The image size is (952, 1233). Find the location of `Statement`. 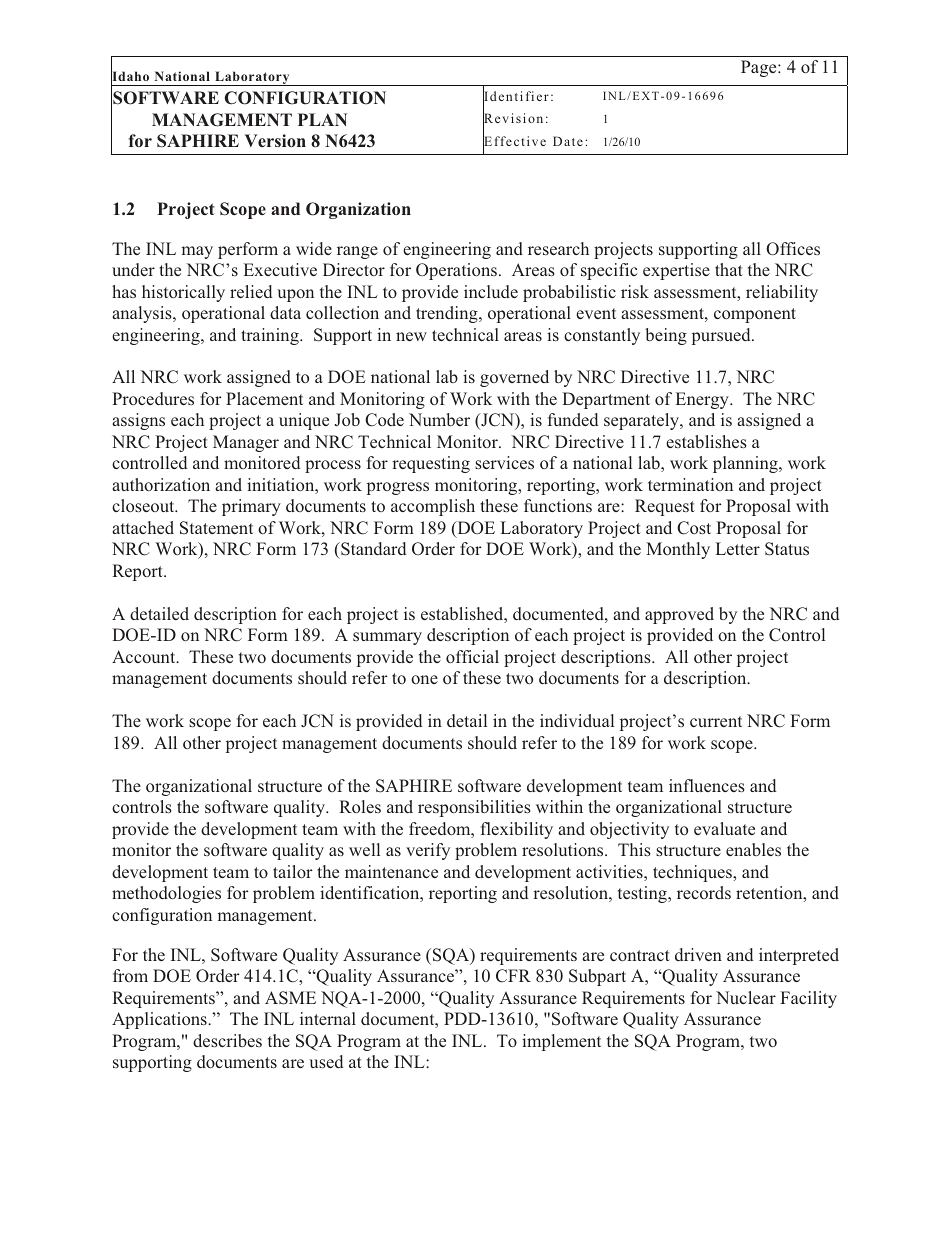

Statement is located at coordinates (216, 528).
